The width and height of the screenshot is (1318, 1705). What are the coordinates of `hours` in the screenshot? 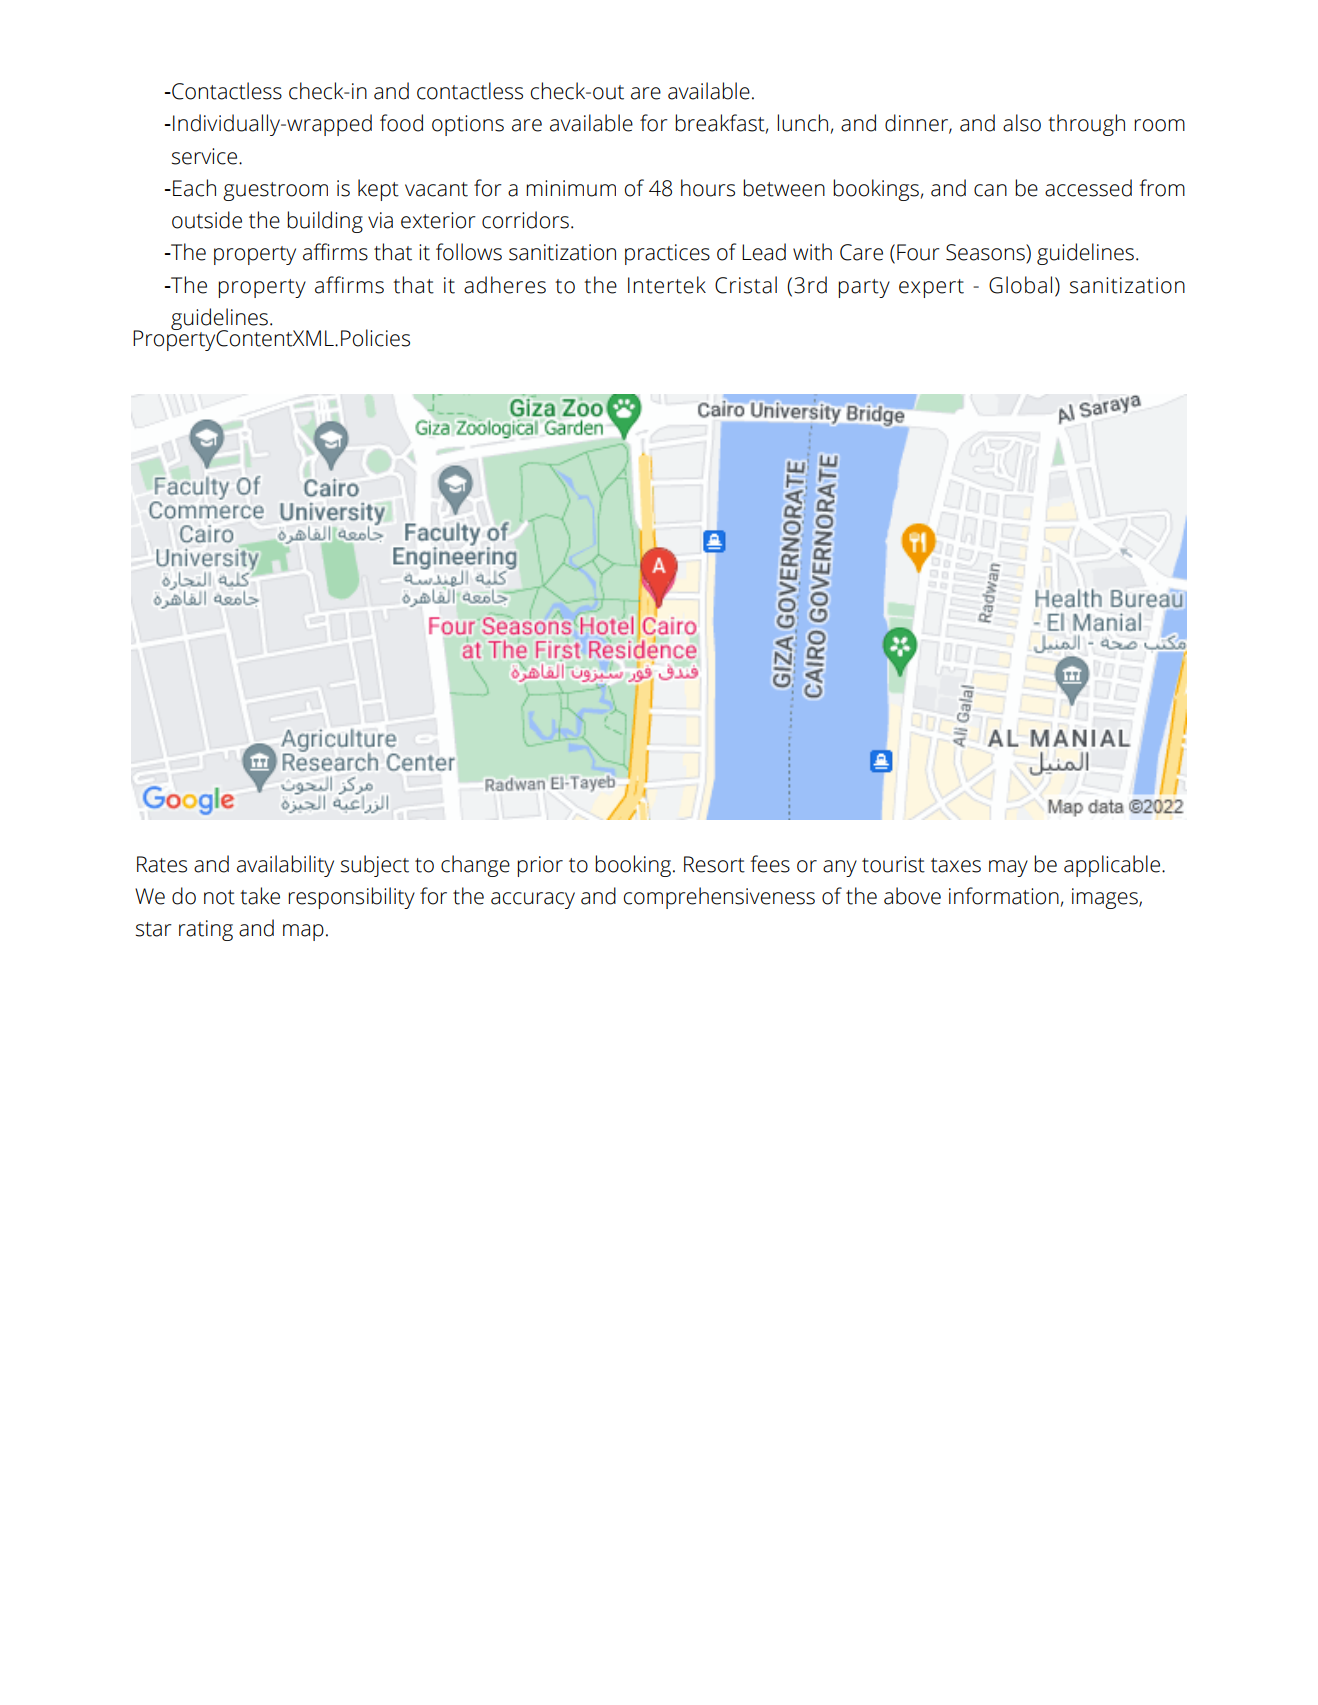 It's located at (708, 188).
